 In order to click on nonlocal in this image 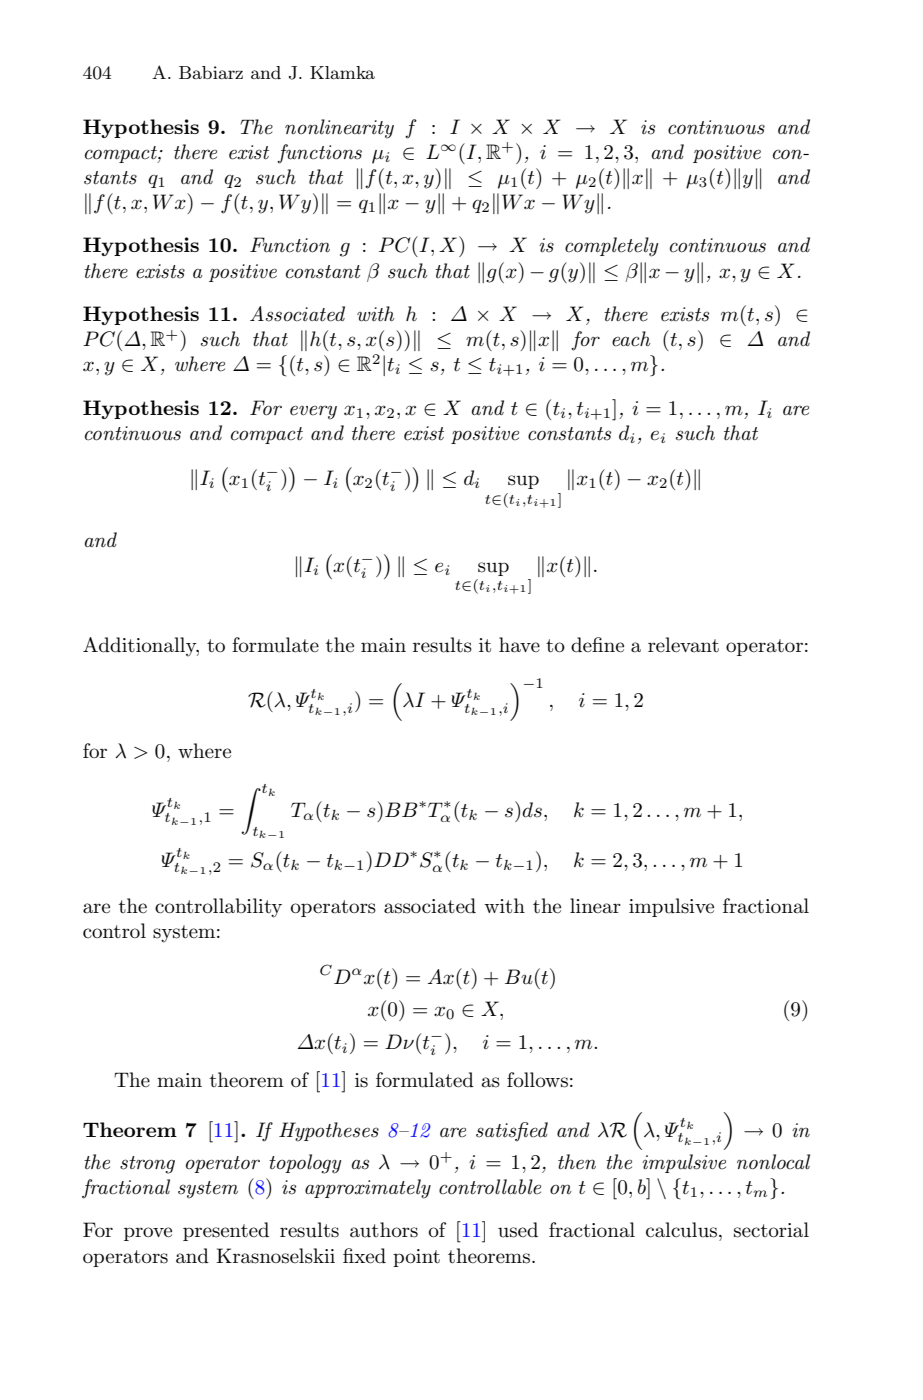, I will do `click(773, 1162)`.
